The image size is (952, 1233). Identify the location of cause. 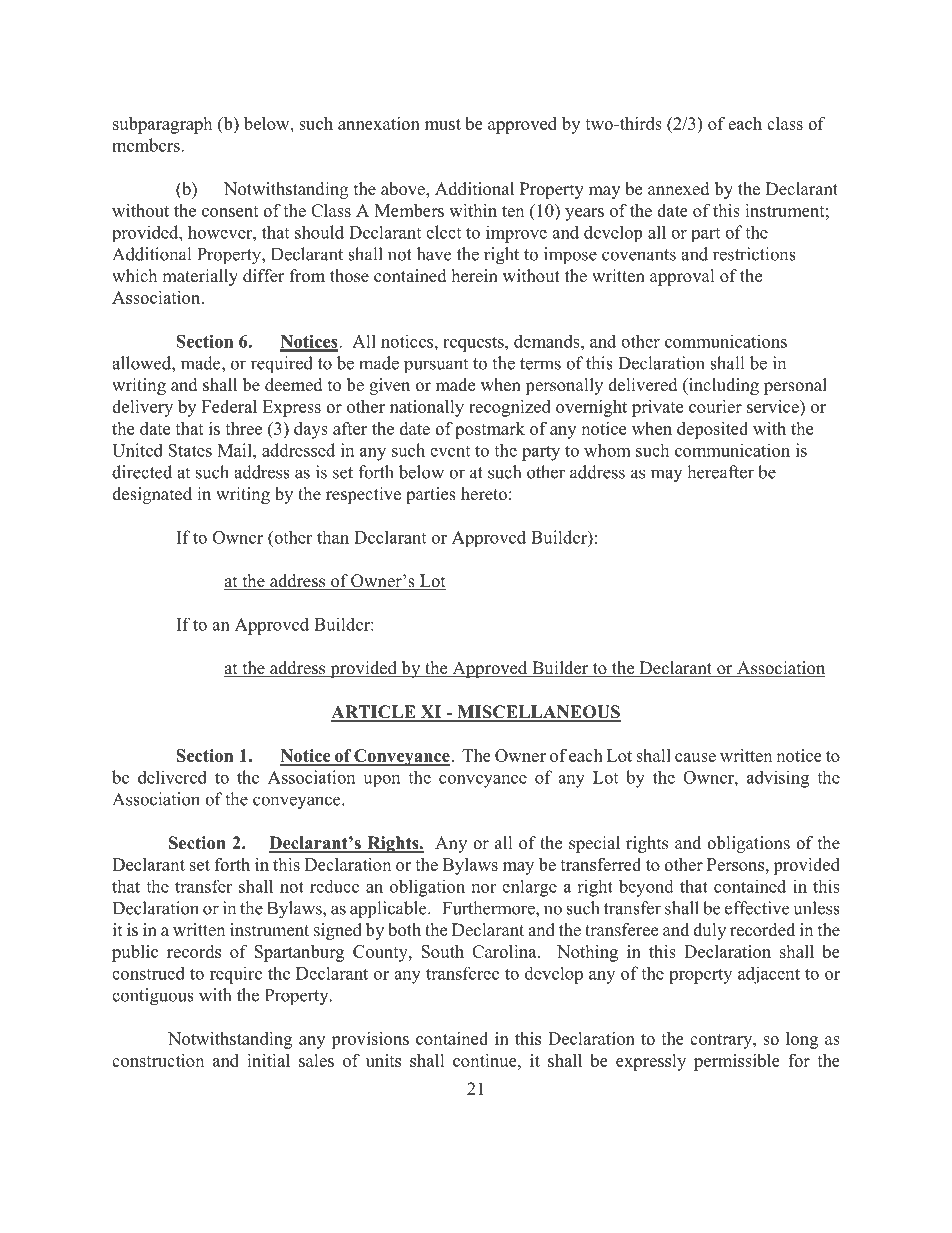
(695, 757).
